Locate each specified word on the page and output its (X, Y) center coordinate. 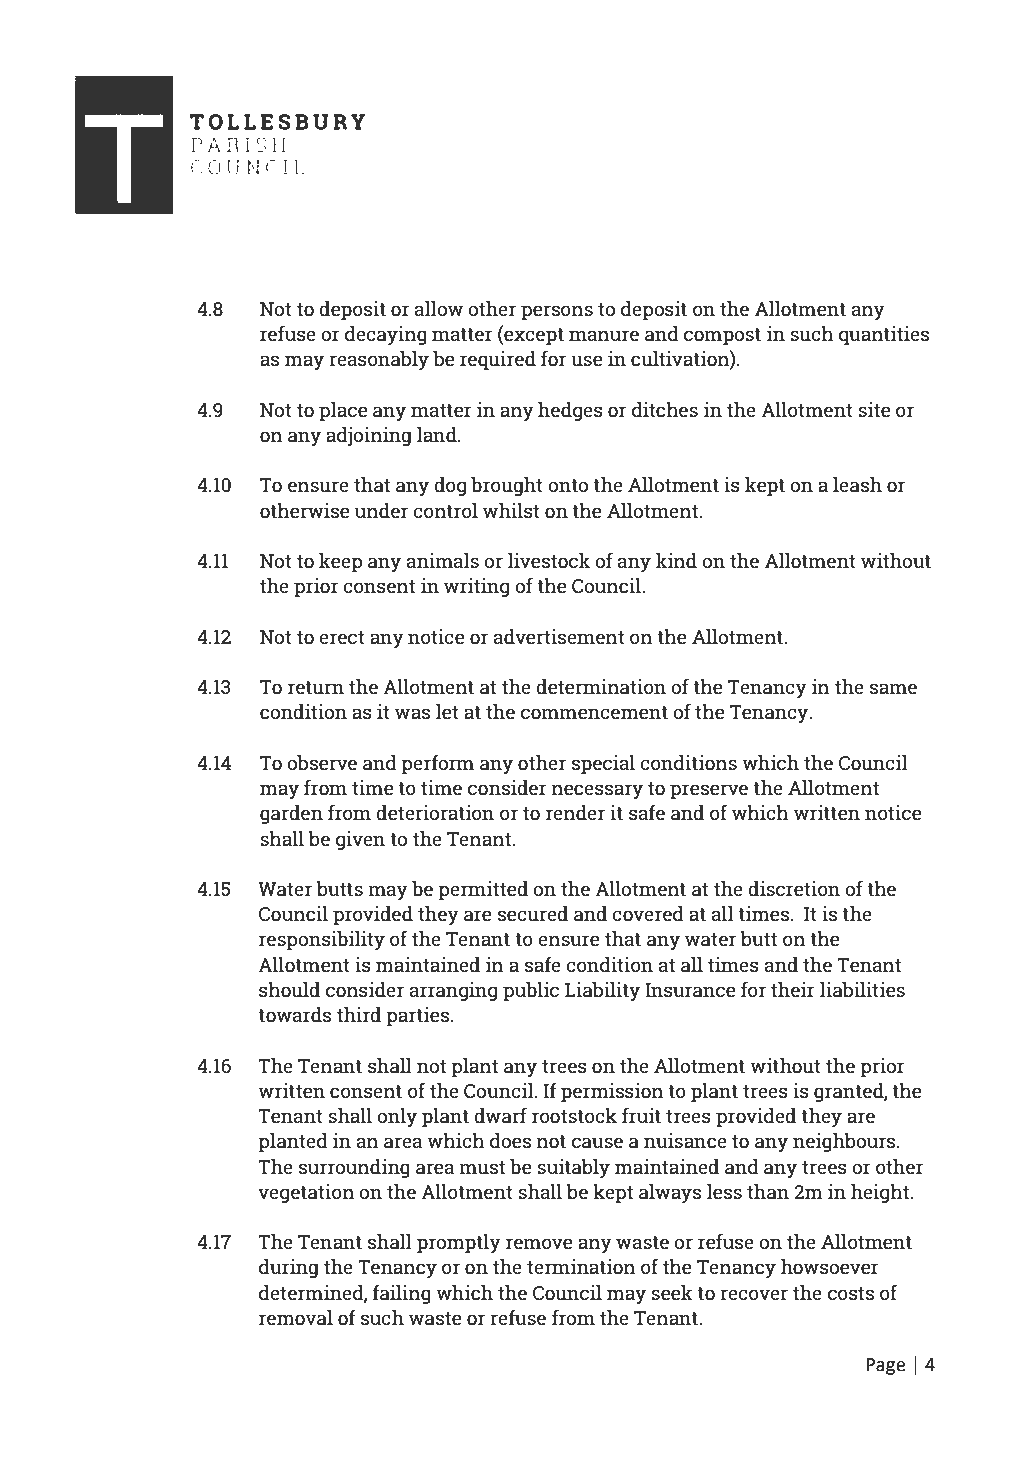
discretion (794, 888)
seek (672, 1292)
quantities (884, 335)
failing (402, 1294)
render (575, 812)
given (360, 840)
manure (604, 335)
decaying (386, 335)
